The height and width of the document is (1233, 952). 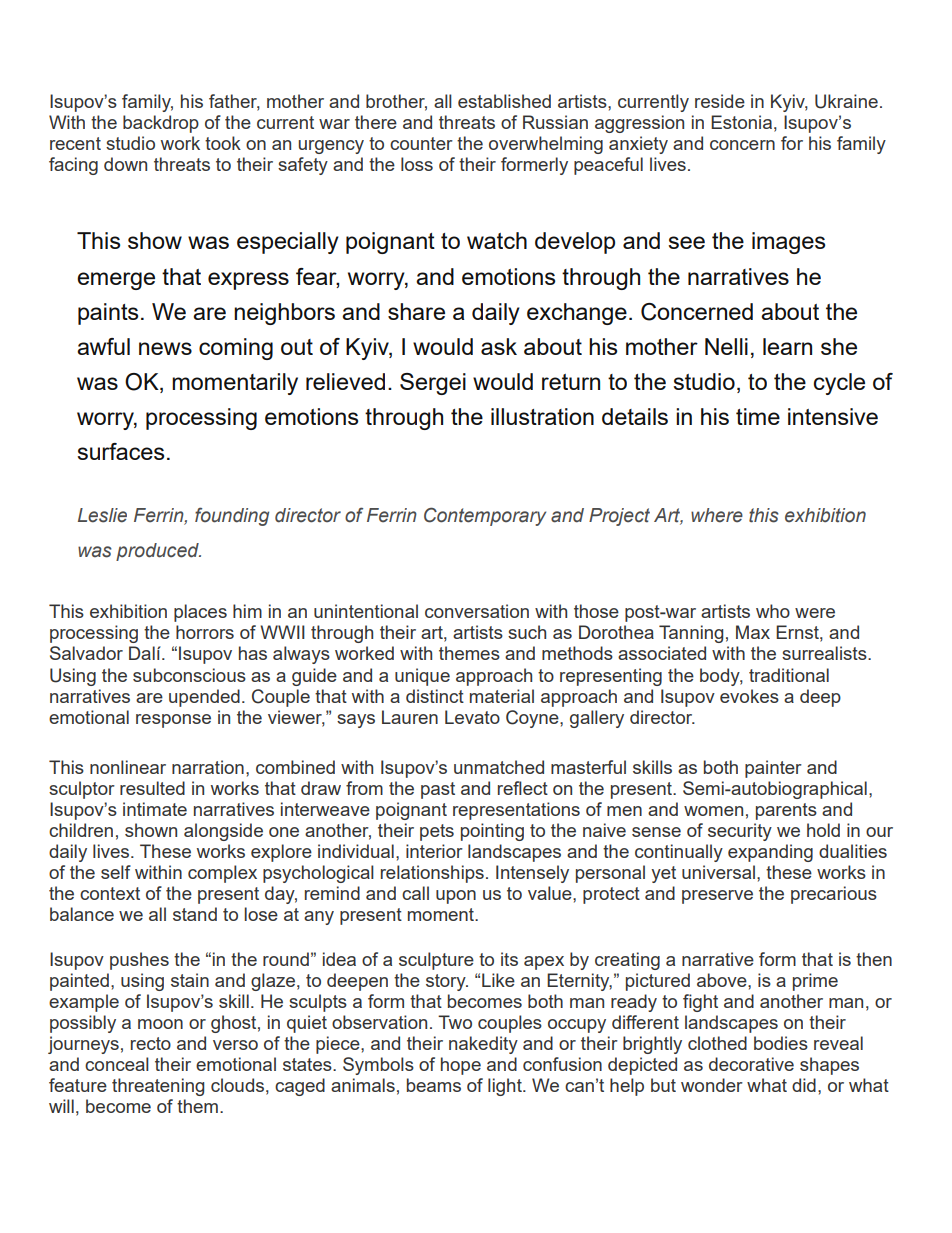 I want to click on Contemporary, so click(x=485, y=516).
